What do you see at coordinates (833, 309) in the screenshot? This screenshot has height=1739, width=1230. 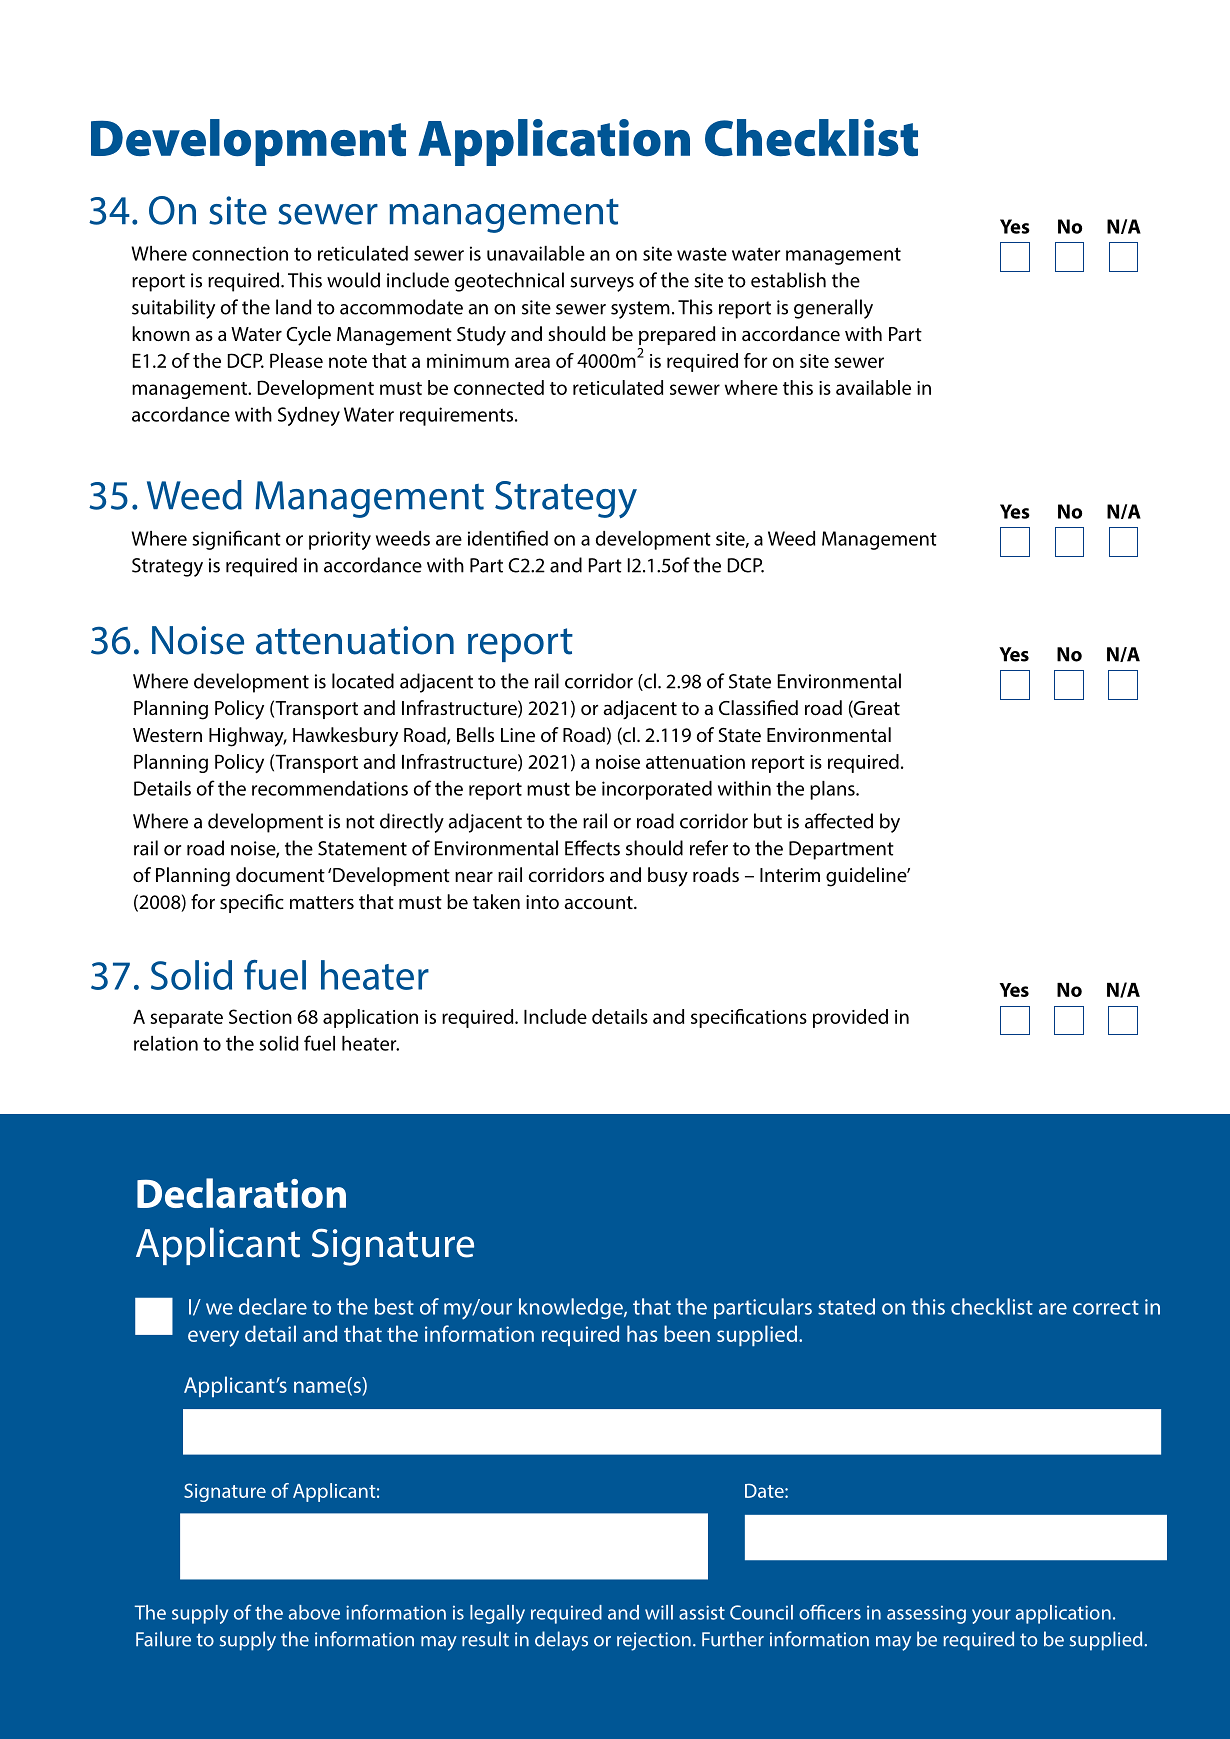 I see `generally` at bounding box center [833, 309].
